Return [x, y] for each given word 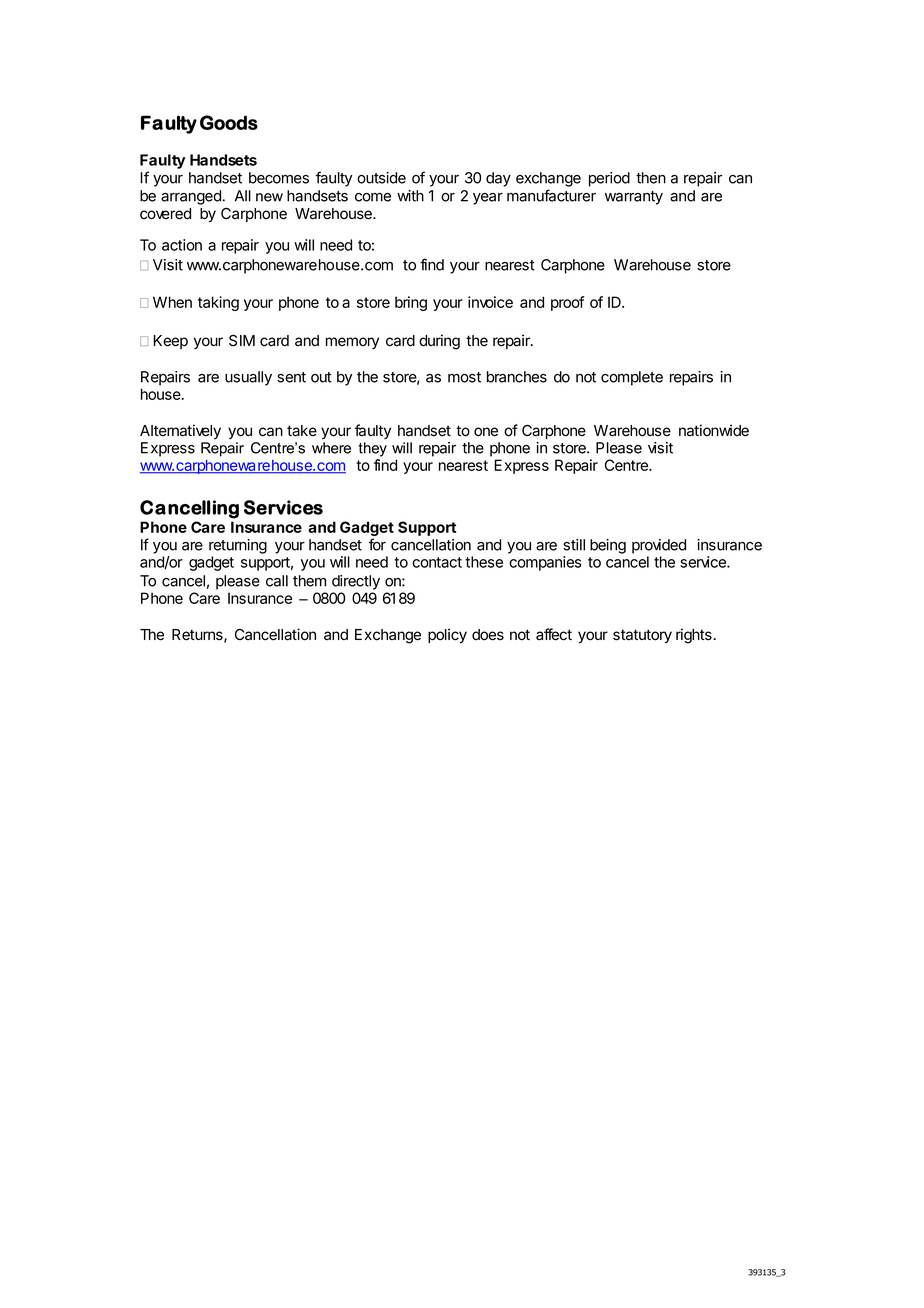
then [651, 178]
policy [447, 635]
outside [381, 178]
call [277, 581]
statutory [642, 636]
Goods [229, 122]
